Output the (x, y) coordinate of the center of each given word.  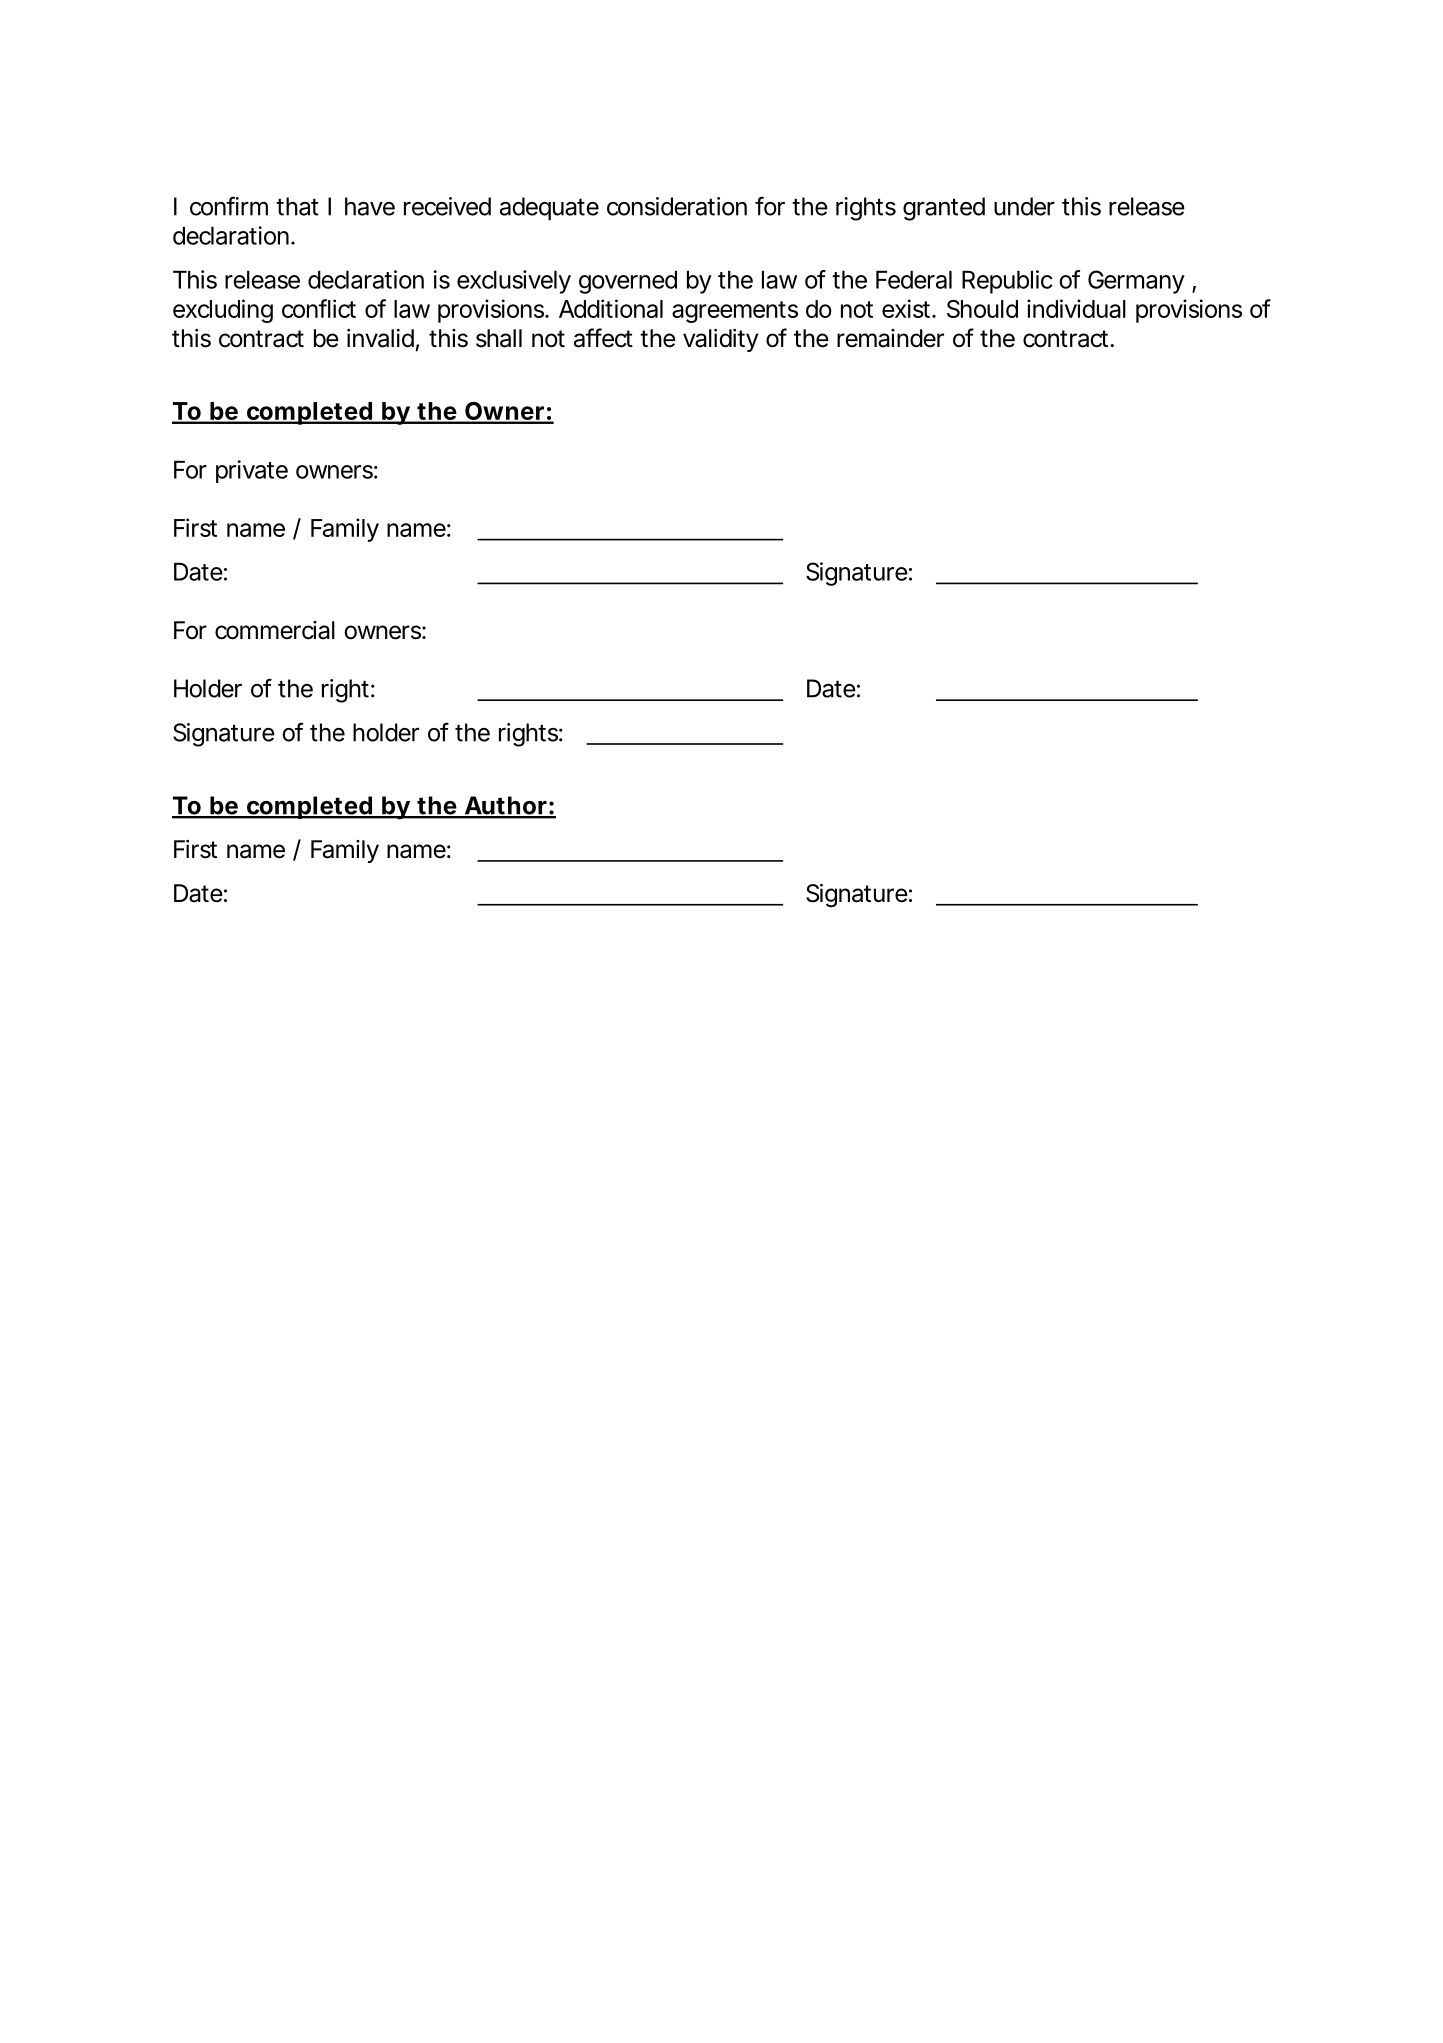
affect (603, 338)
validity (721, 340)
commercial (275, 630)
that (297, 206)
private (252, 471)
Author (505, 806)
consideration (677, 206)
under (1024, 206)
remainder (890, 338)
